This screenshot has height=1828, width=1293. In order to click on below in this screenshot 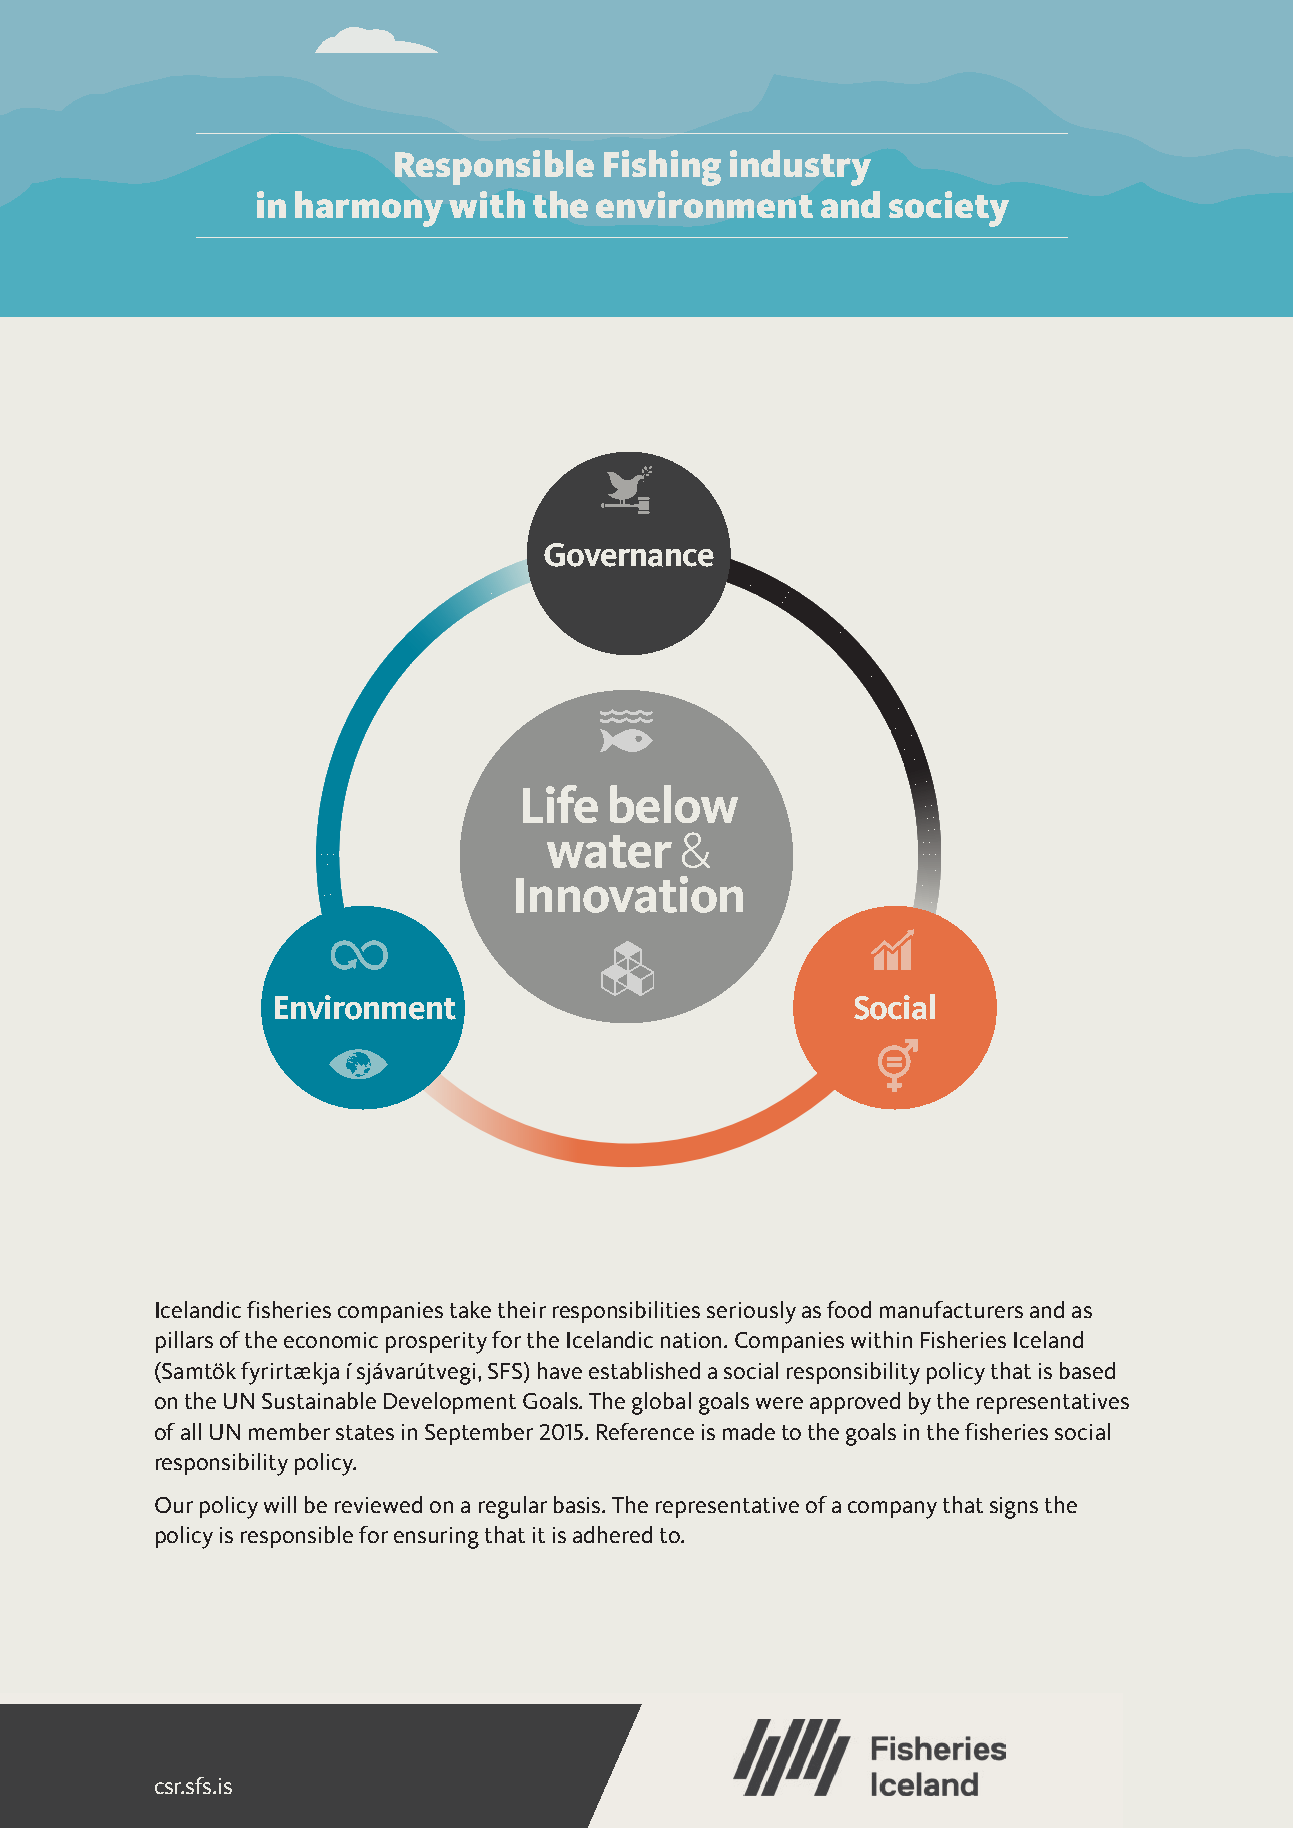, I will do `click(674, 804)`.
